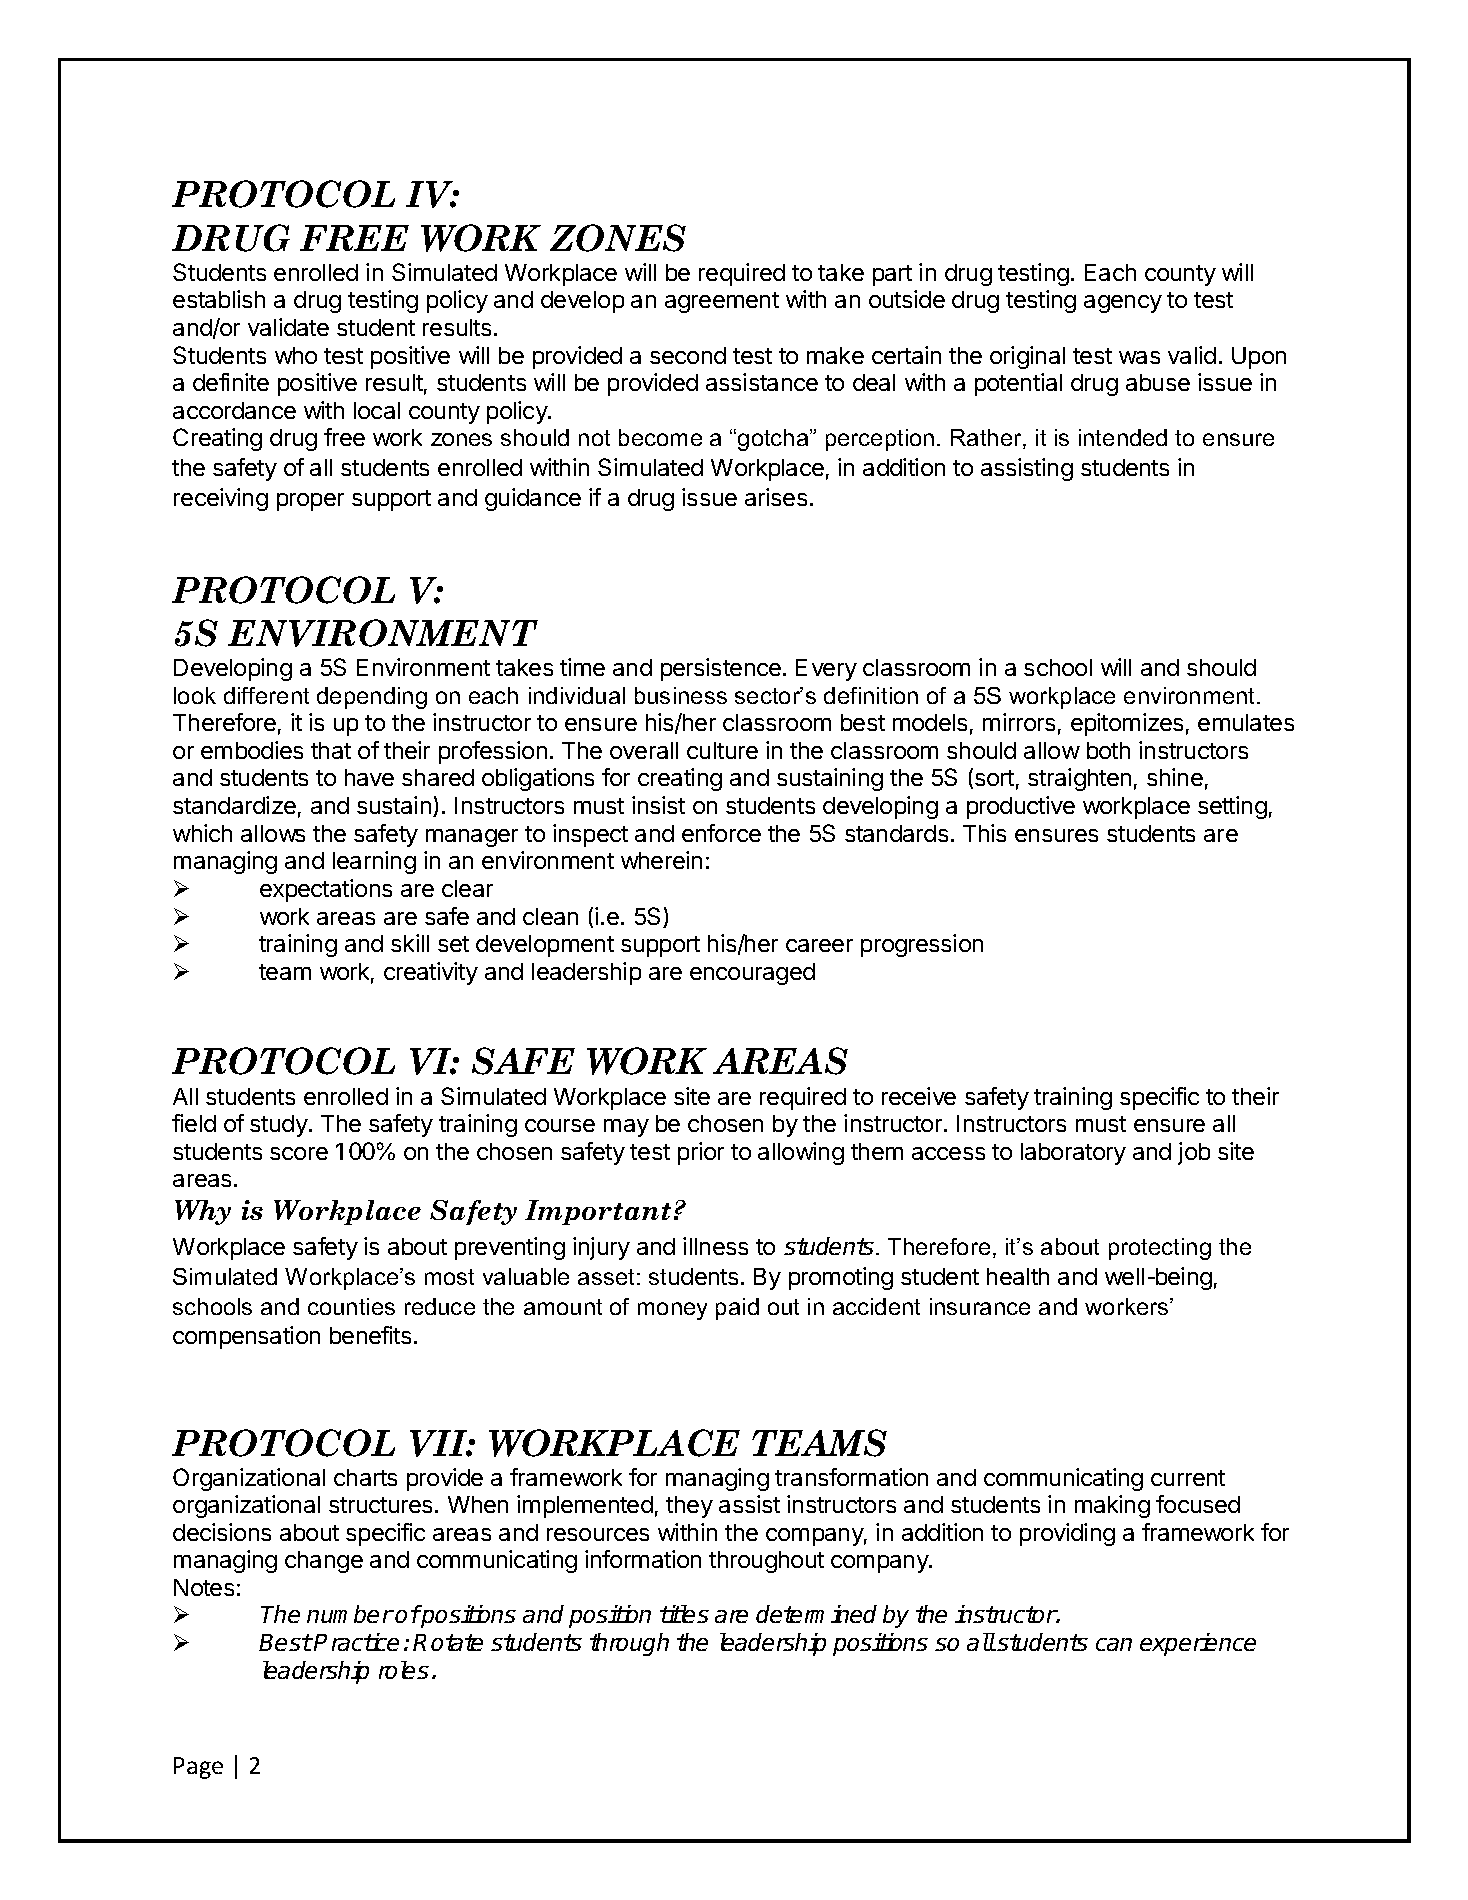 This image has width=1468, height=1900. What do you see at coordinates (404, 1670) in the image?
I see `roles` at bounding box center [404, 1670].
